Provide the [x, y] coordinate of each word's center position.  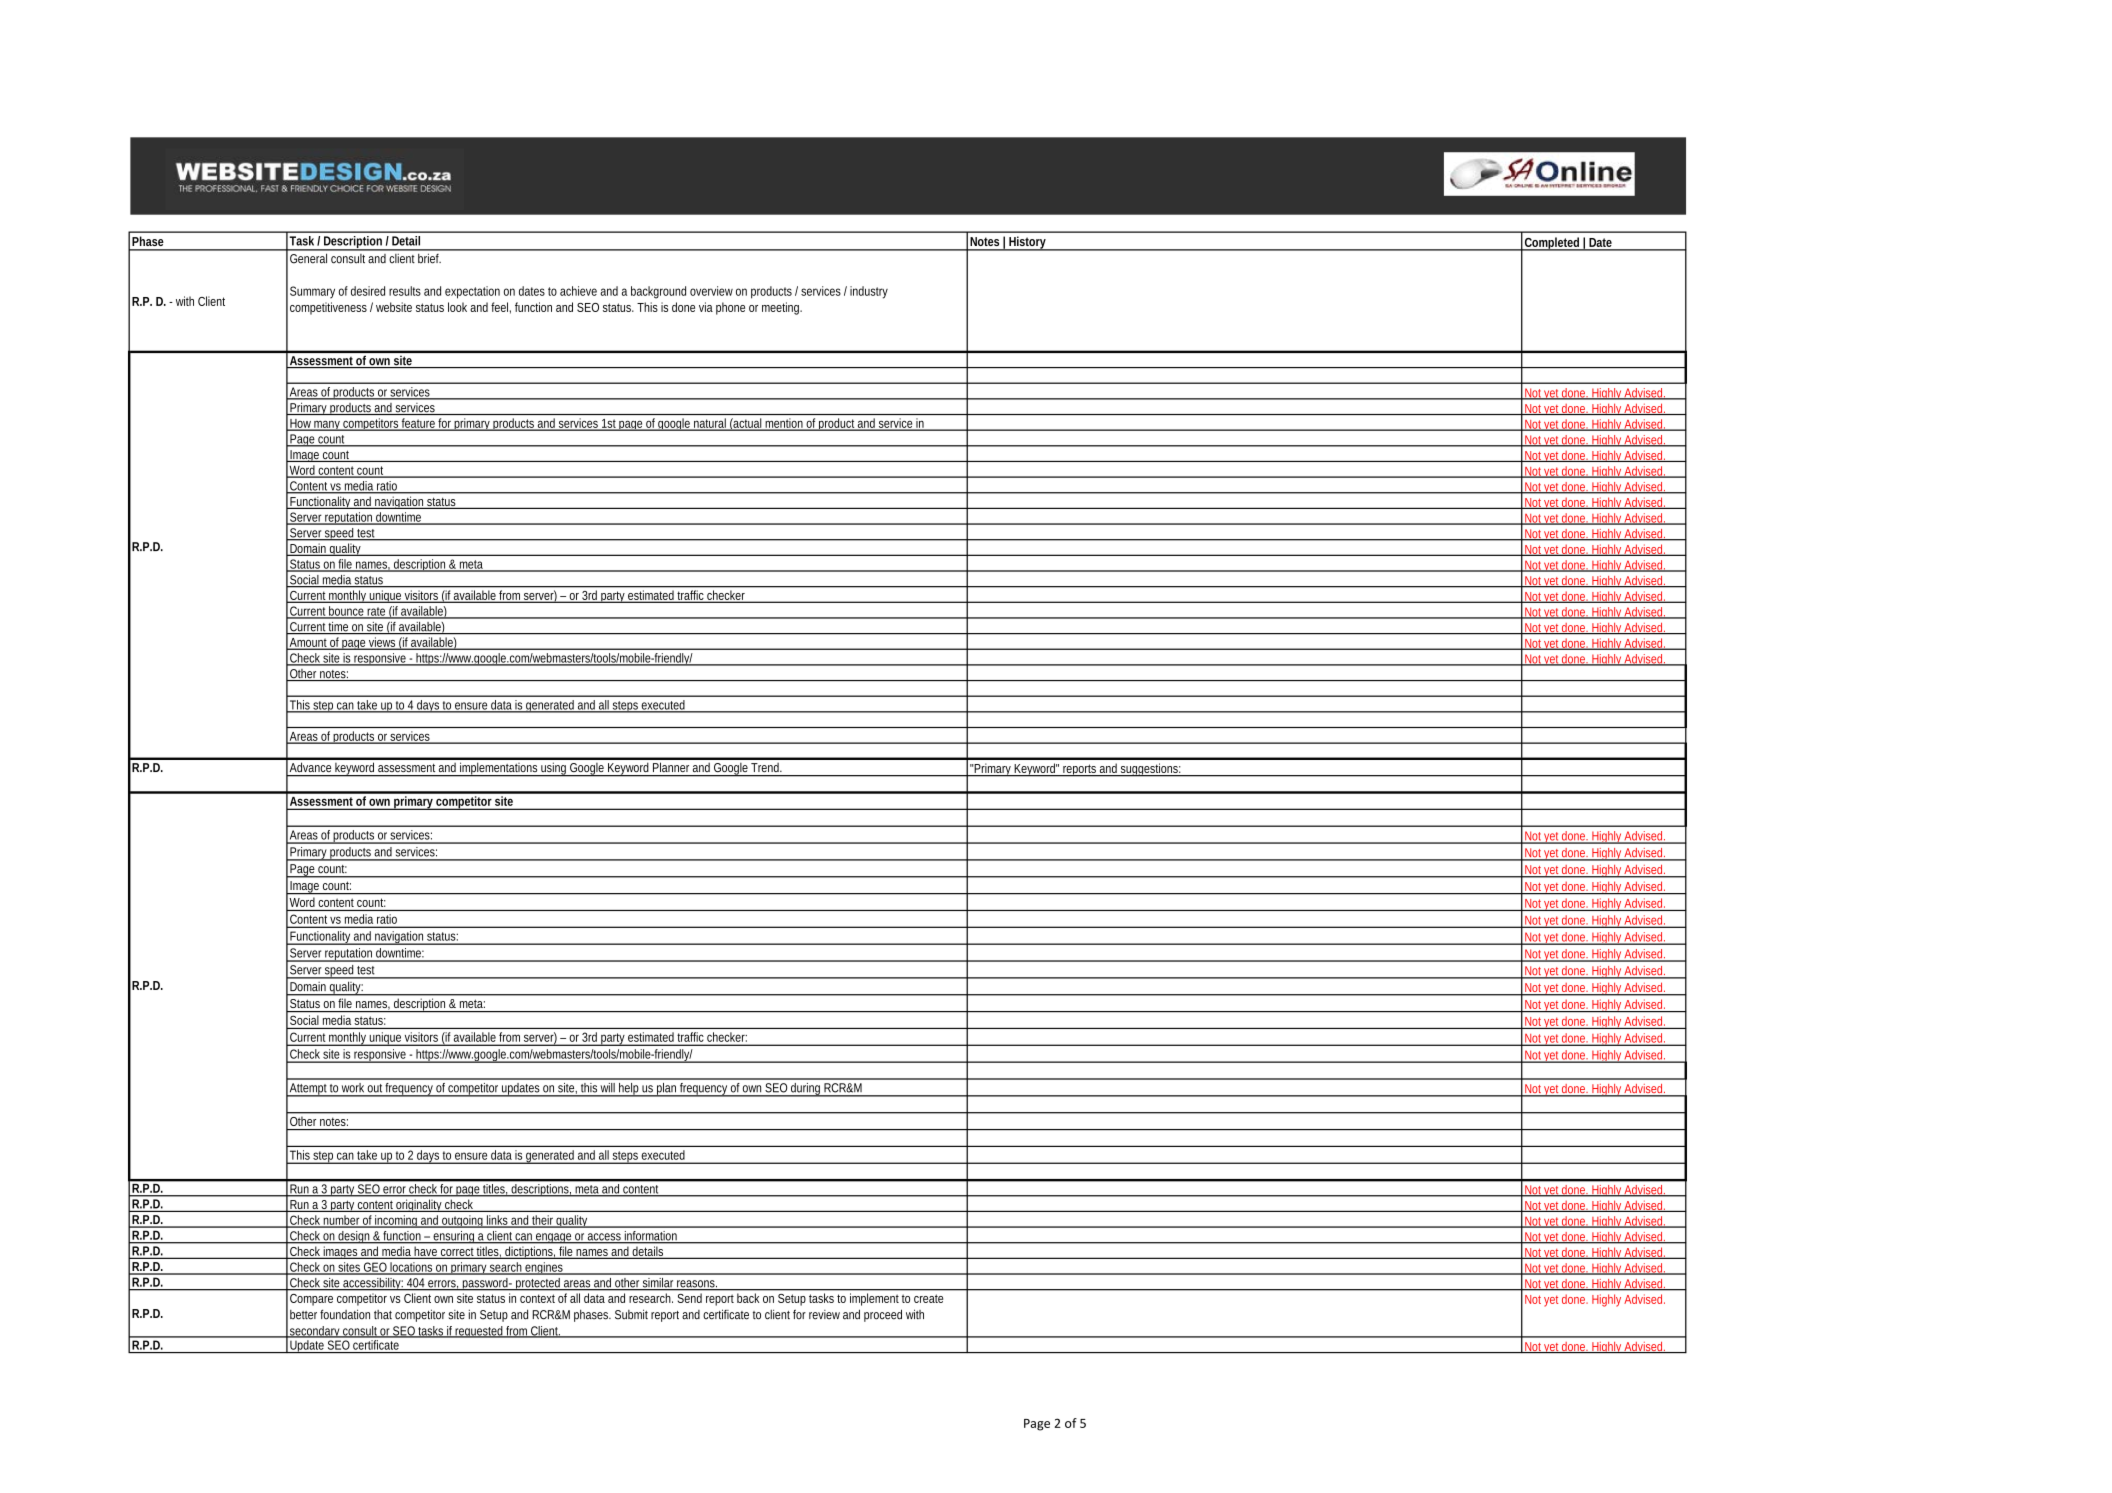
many [327, 425]
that [383, 1315]
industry [869, 292]
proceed [883, 1315]
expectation [472, 292]
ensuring [454, 1237]
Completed [1553, 244]
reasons [697, 1285]
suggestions [1150, 770]
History [1028, 243]
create [928, 1298]
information [652, 1237]
